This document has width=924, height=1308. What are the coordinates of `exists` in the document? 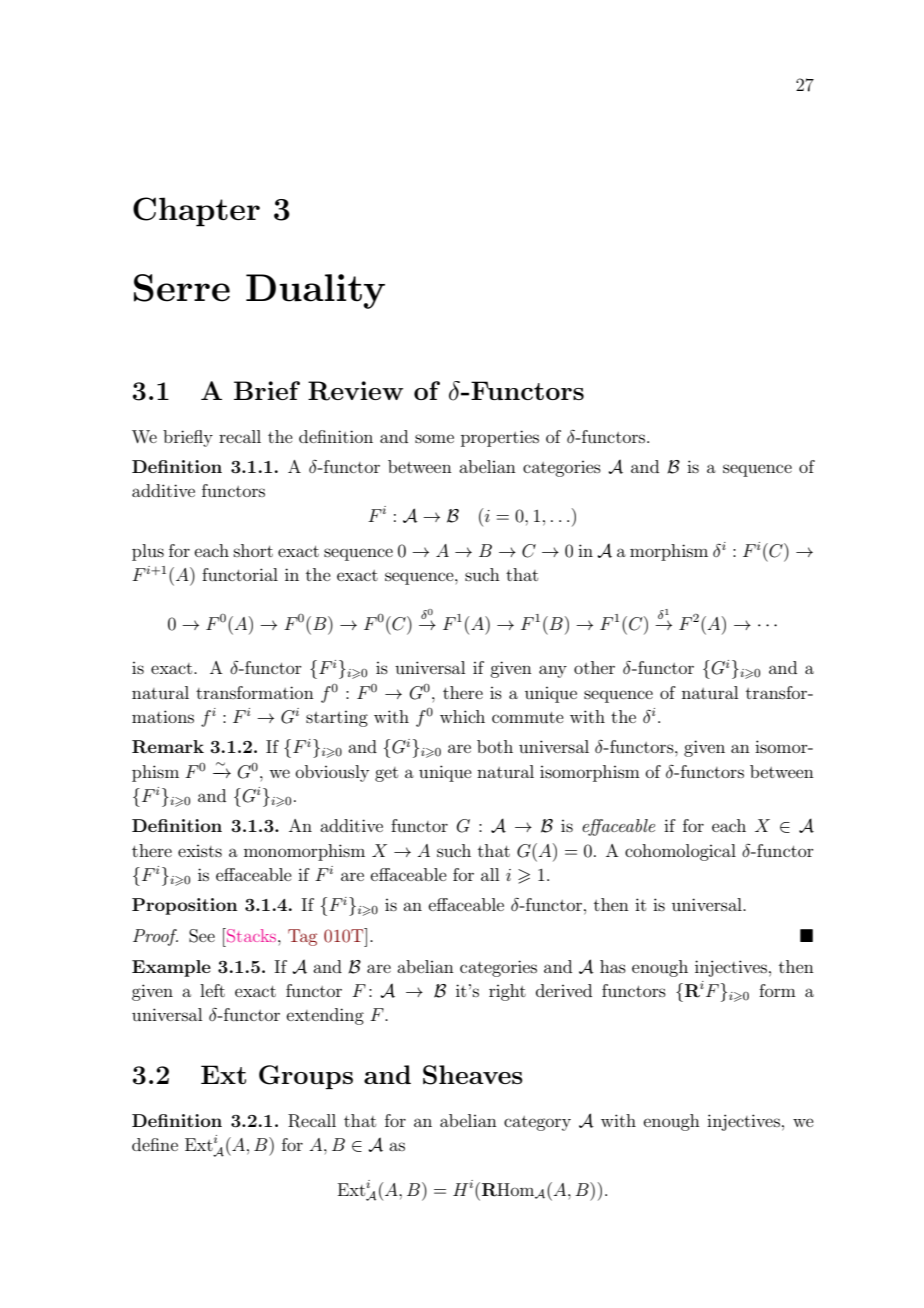 It's located at (200, 851).
